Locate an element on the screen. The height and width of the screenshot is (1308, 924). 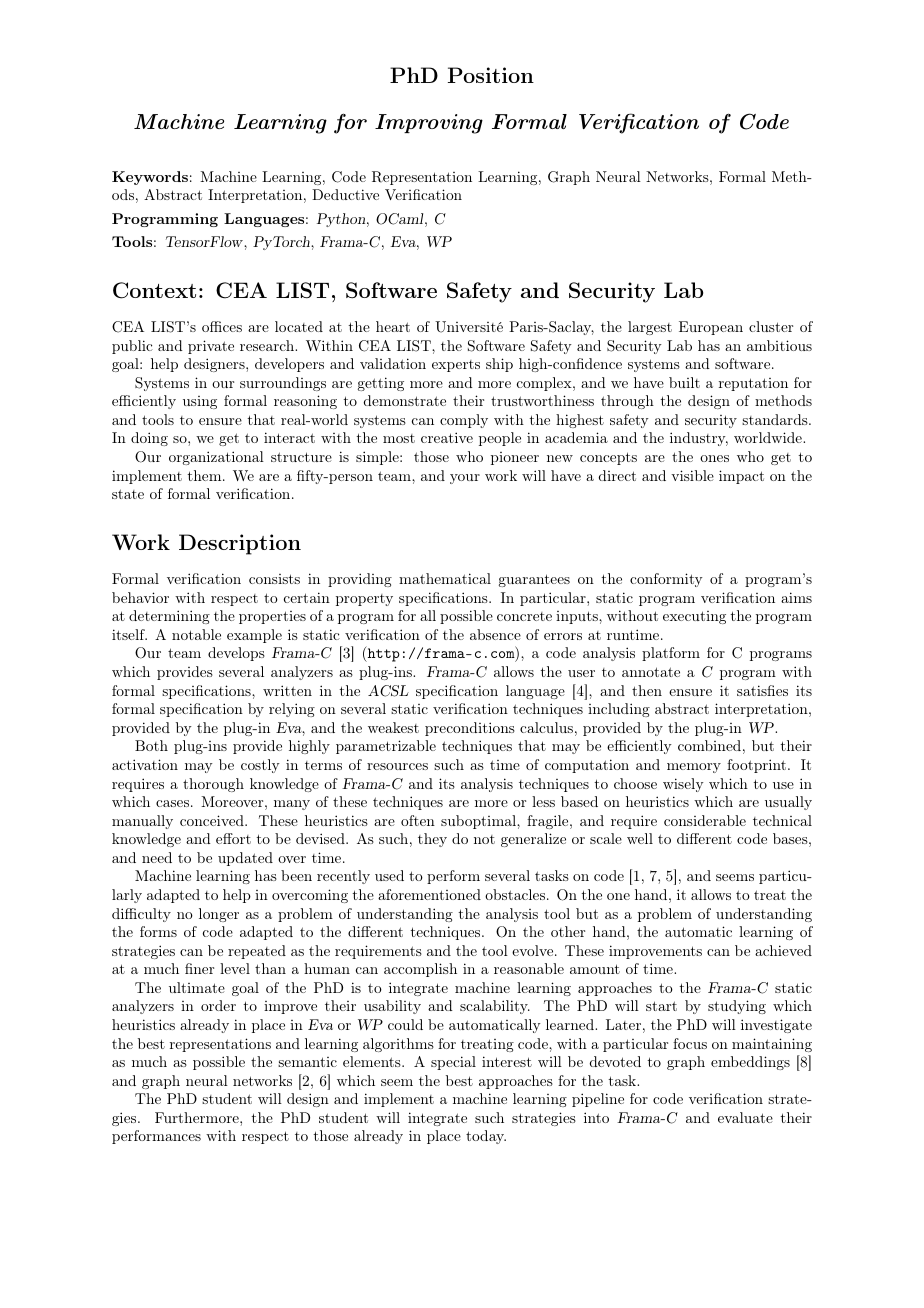
absence is located at coordinates (495, 634).
